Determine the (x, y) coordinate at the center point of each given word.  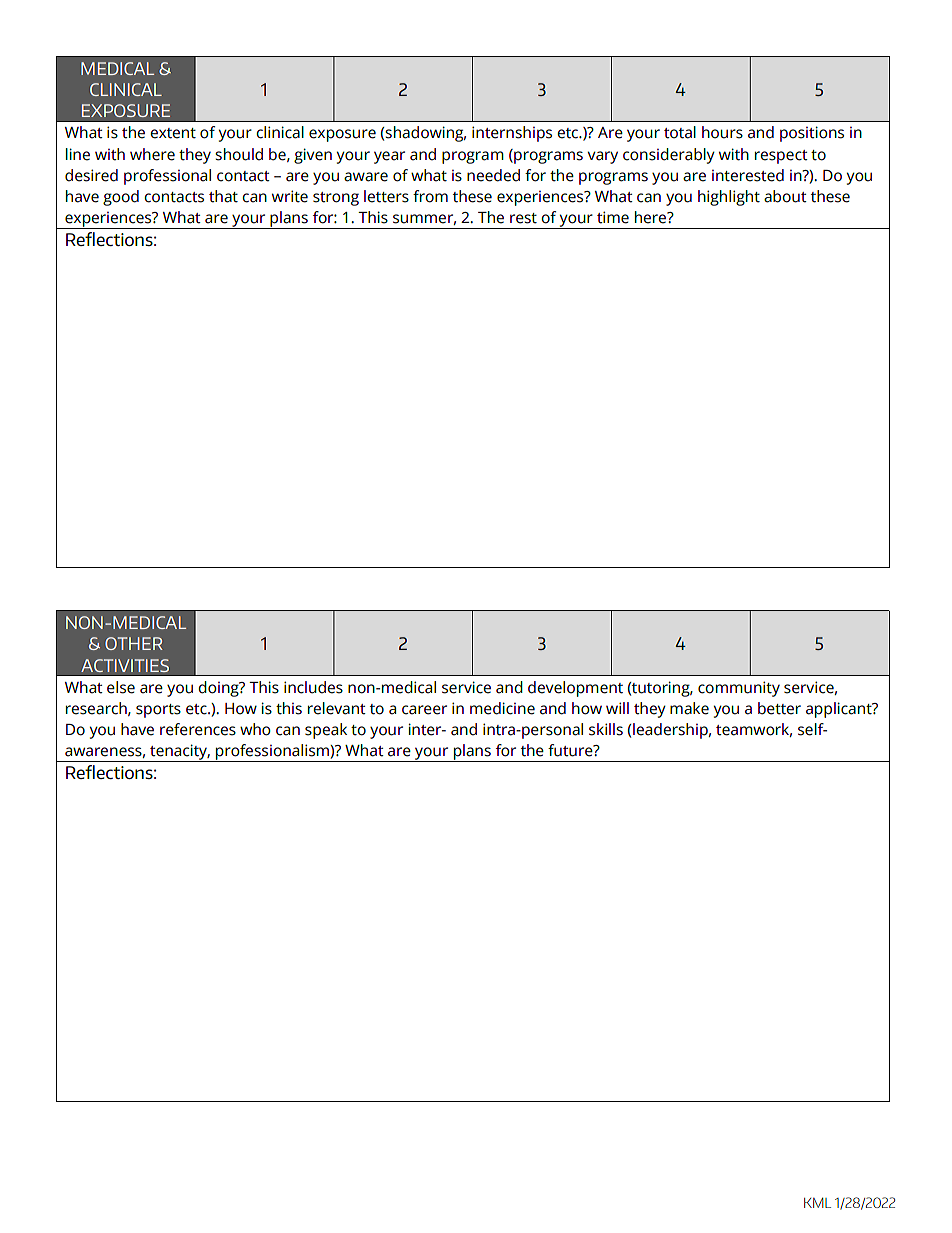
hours (722, 132)
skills (606, 729)
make (689, 708)
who (255, 729)
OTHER (134, 643)
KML (817, 1202)
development (575, 689)
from (430, 196)
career (424, 710)
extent (173, 133)
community (739, 689)
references (198, 729)
